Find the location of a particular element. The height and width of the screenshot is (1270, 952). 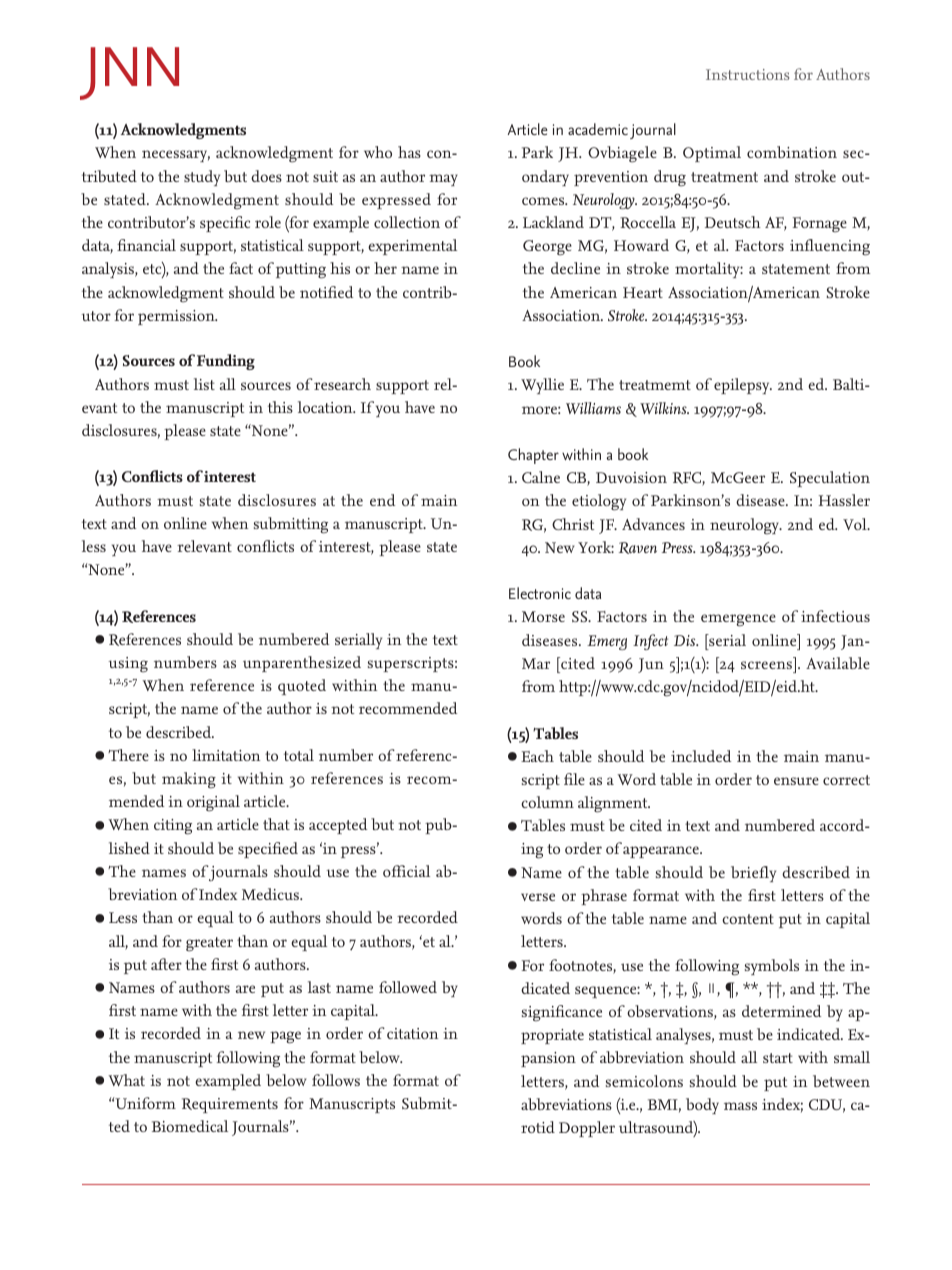

study is located at coordinates (202, 178).
